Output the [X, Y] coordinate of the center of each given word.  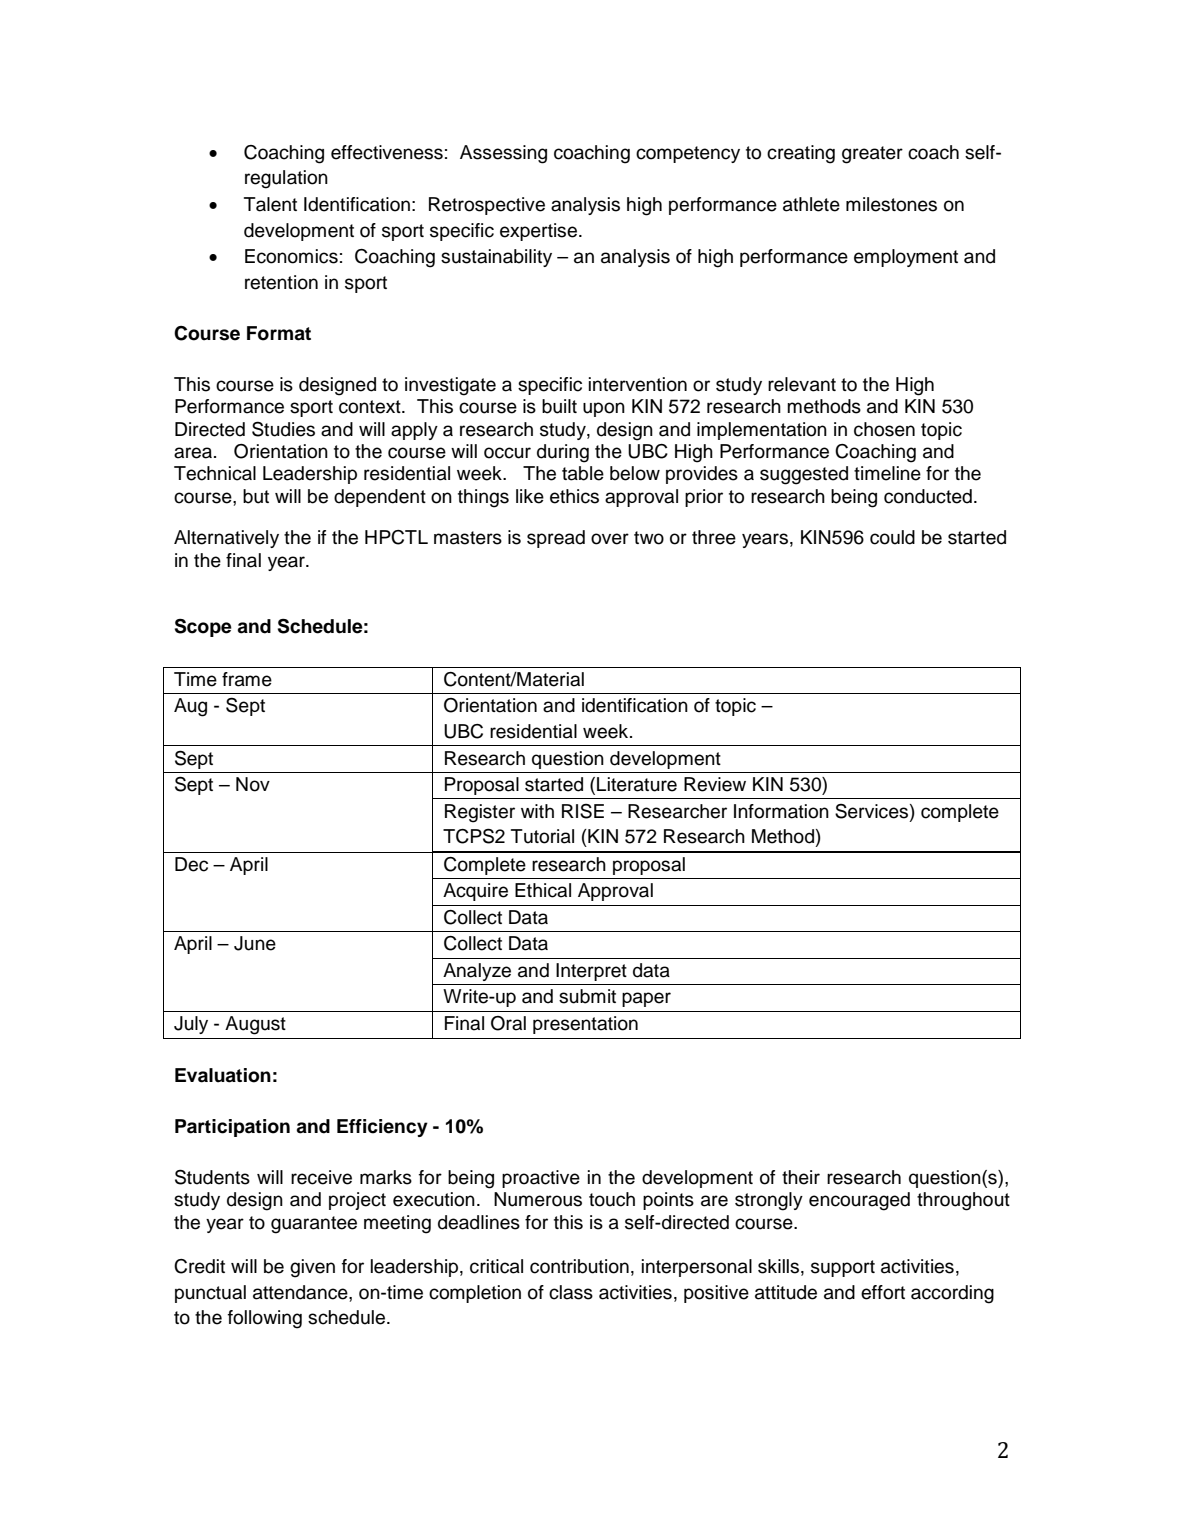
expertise [540, 232]
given [312, 1268]
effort [883, 1292]
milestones [891, 204]
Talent [270, 204]
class [571, 1292]
